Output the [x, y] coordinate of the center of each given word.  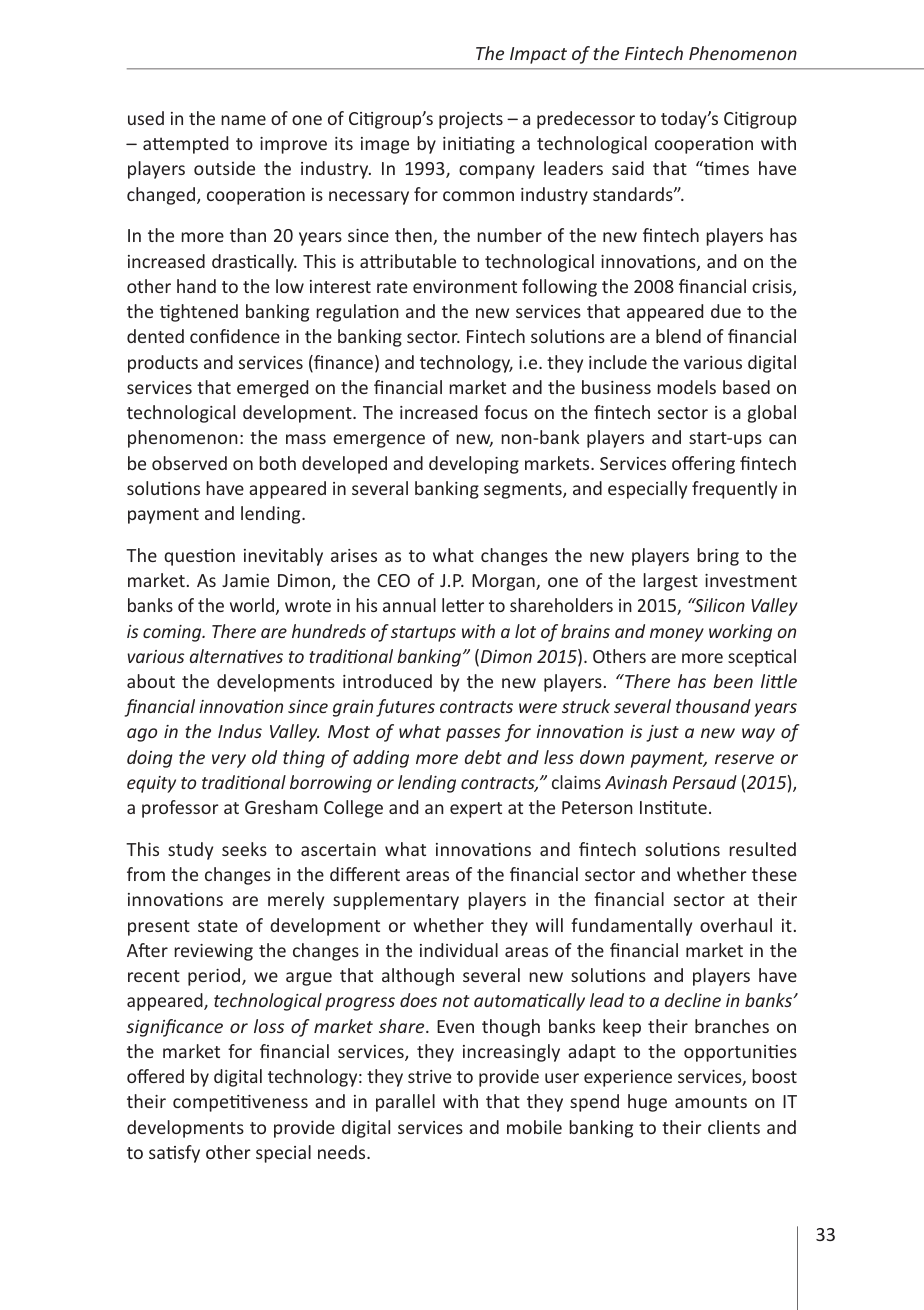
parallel [405, 1103]
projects [471, 120]
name [243, 120]
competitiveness [240, 1103]
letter [463, 605]
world [252, 605]
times [725, 168]
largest [670, 582]
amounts [711, 1102]
